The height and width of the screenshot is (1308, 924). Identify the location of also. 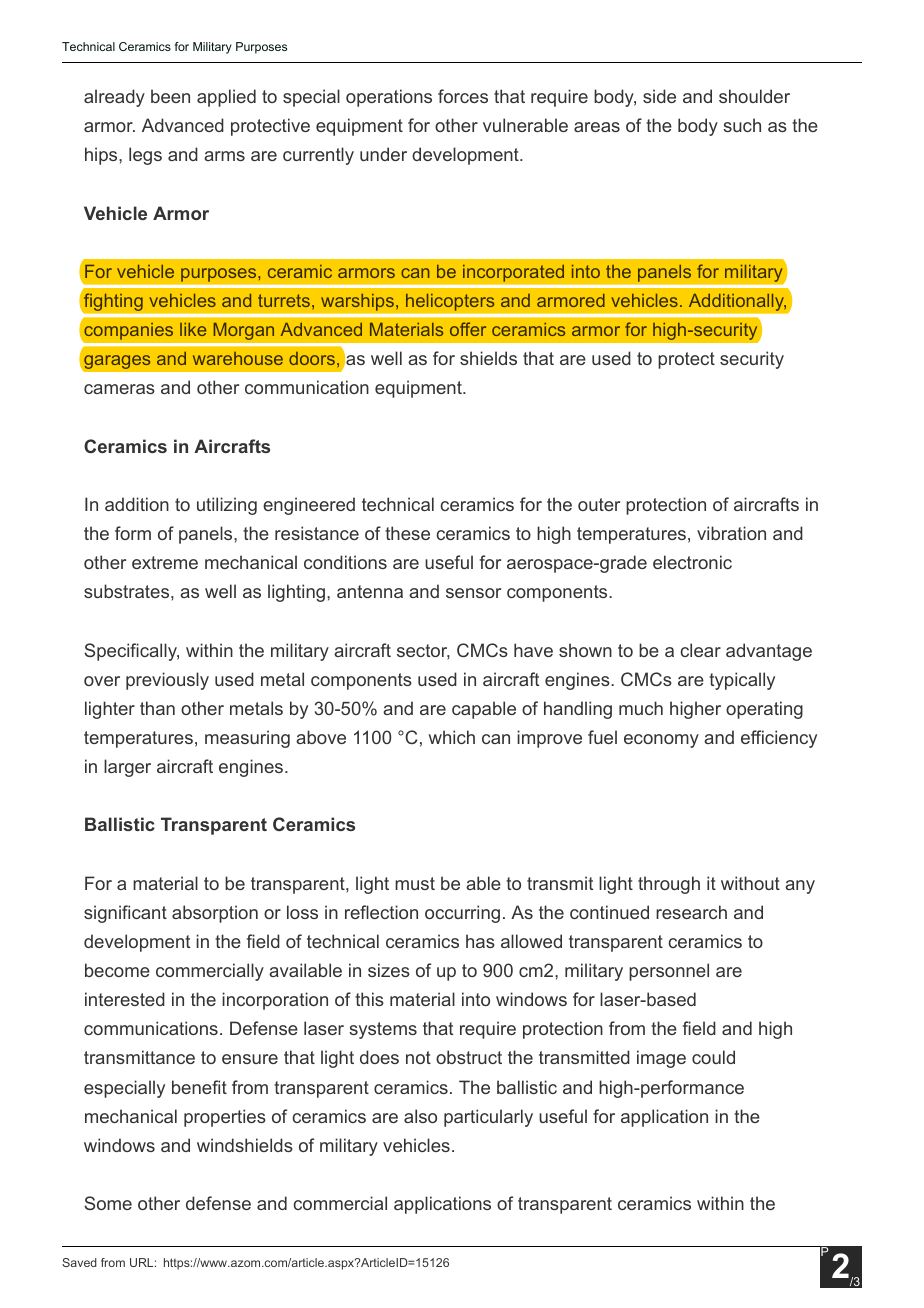
(420, 1116).
